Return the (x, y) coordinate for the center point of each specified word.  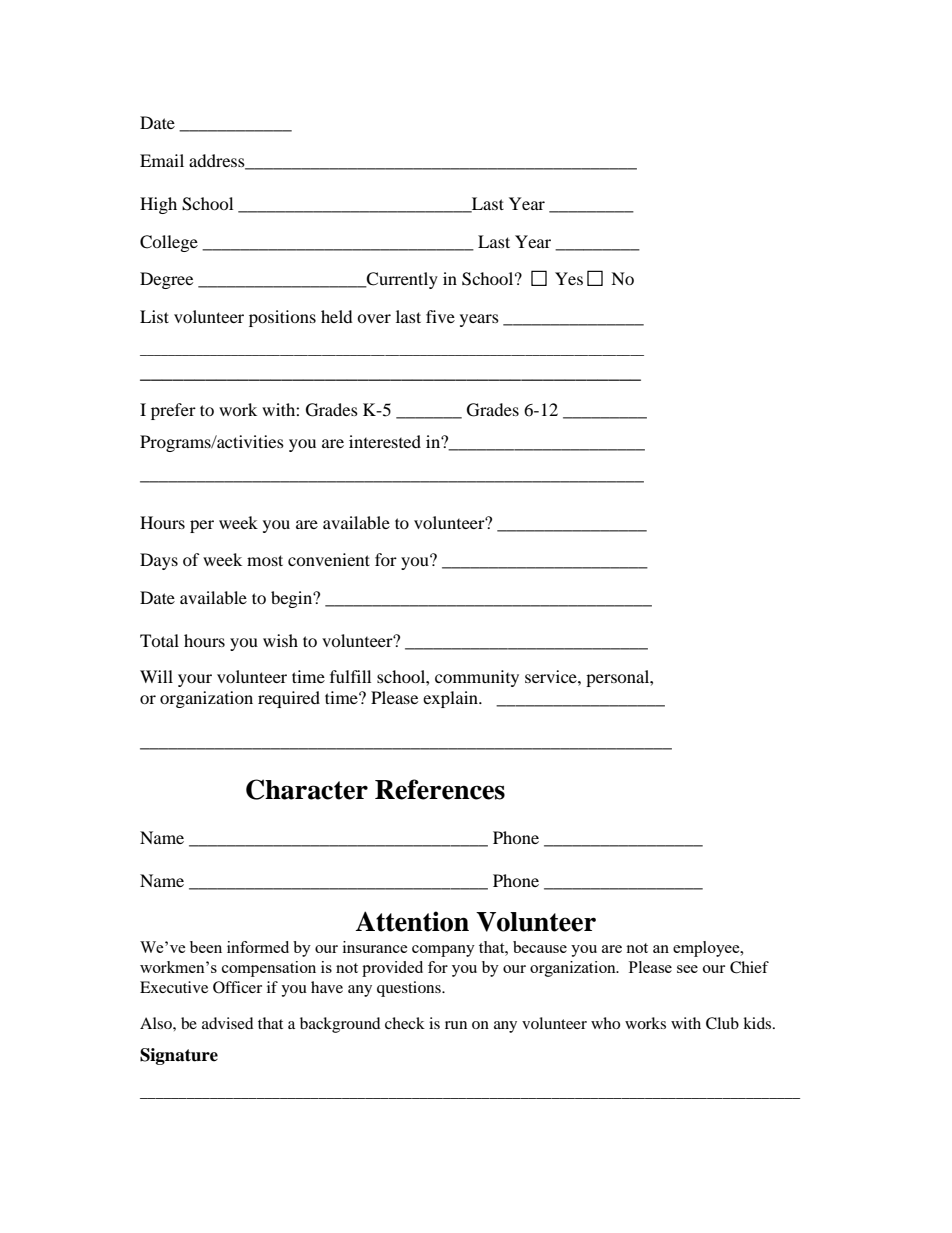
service (552, 676)
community (477, 678)
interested (385, 441)
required (289, 699)
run (456, 1025)
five (440, 316)
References (440, 789)
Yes (569, 278)
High (158, 205)
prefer (173, 411)
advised (228, 1023)
